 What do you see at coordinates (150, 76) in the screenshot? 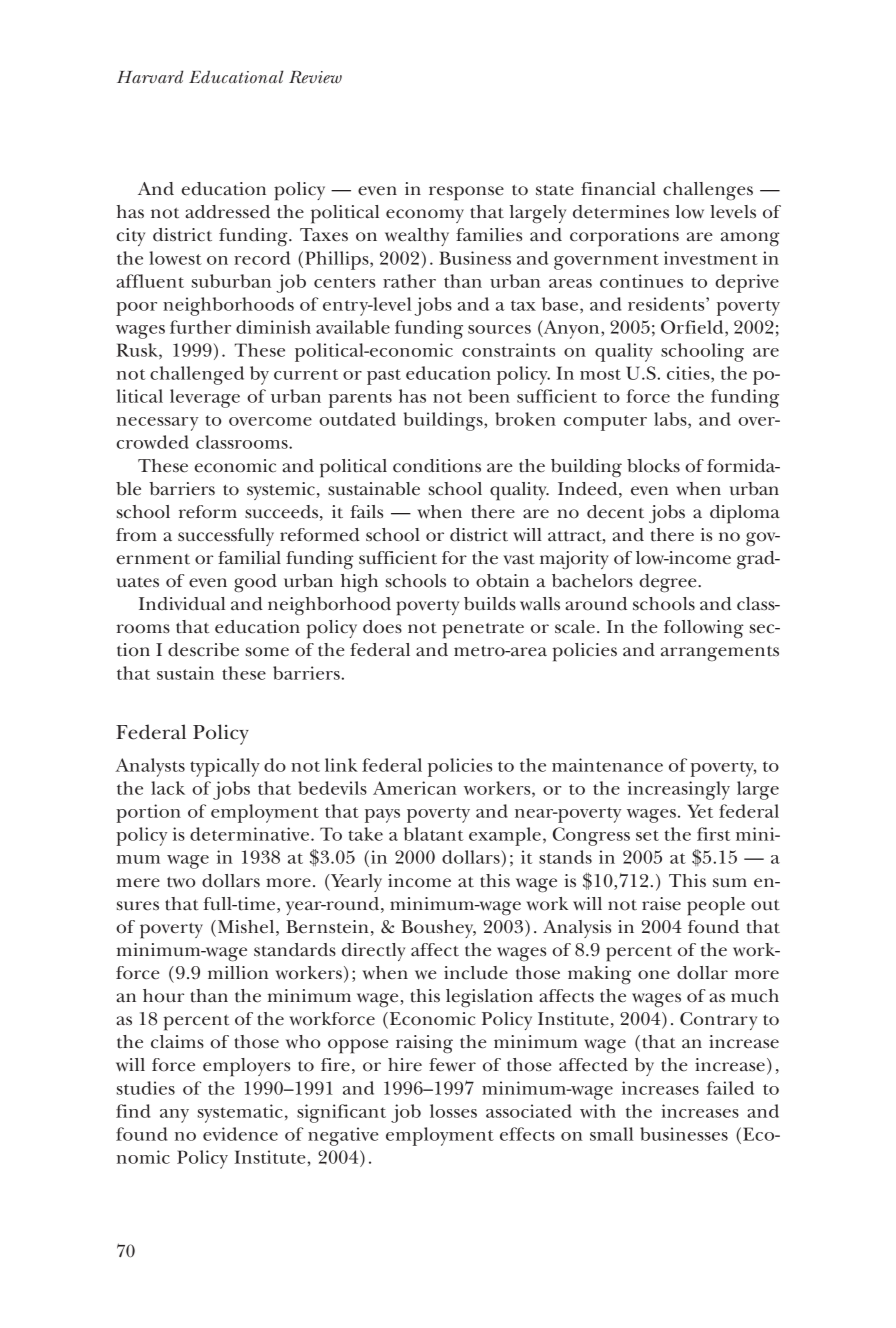
I see `Harvard` at bounding box center [150, 76].
